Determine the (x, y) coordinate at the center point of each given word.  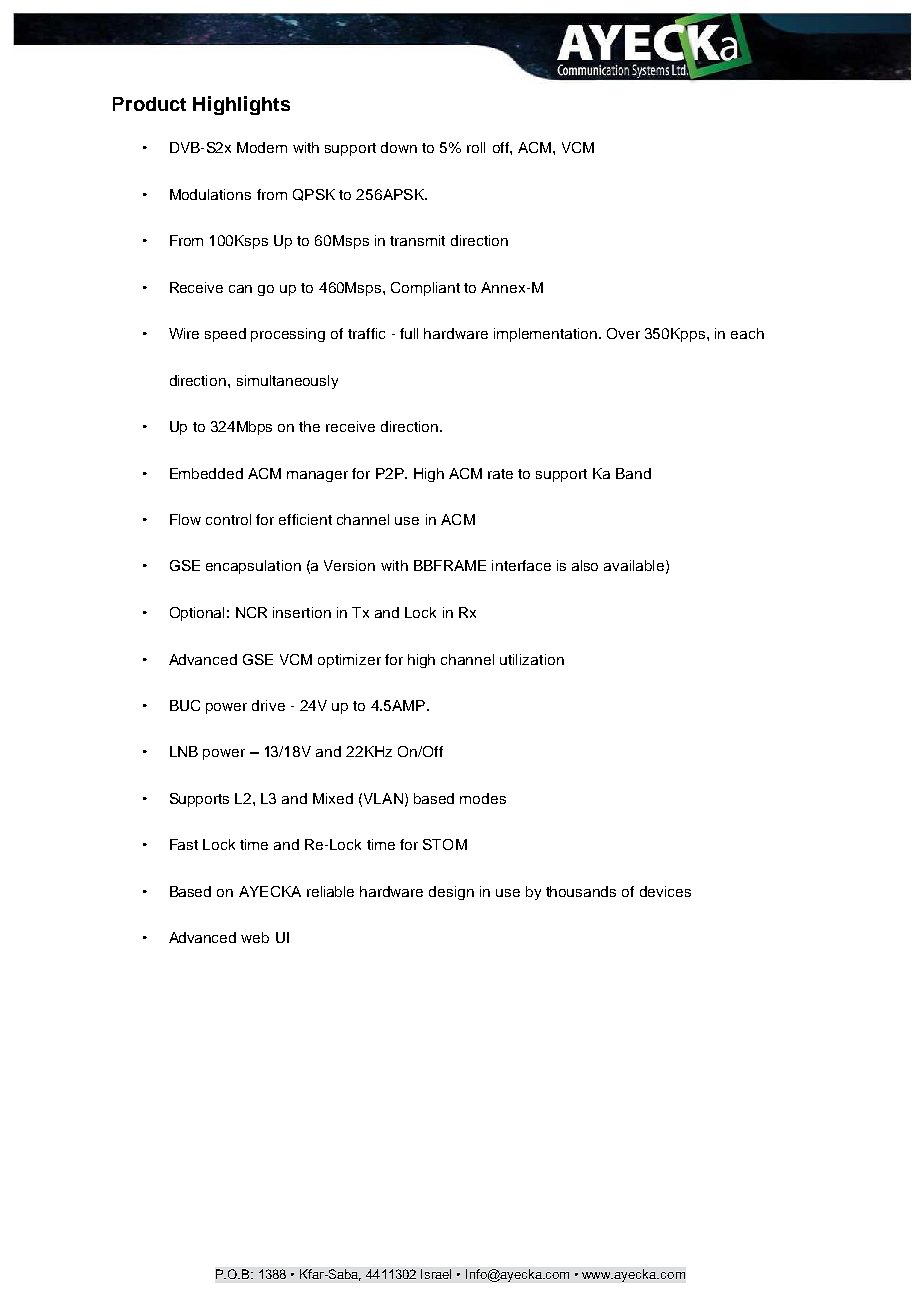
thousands (581, 891)
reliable (330, 891)
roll (476, 147)
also (585, 565)
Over (623, 333)
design (451, 893)
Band (633, 473)
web (255, 937)
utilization (532, 659)
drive (268, 705)
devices (665, 891)
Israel (436, 1274)
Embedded (206, 473)
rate (500, 474)
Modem (262, 147)
